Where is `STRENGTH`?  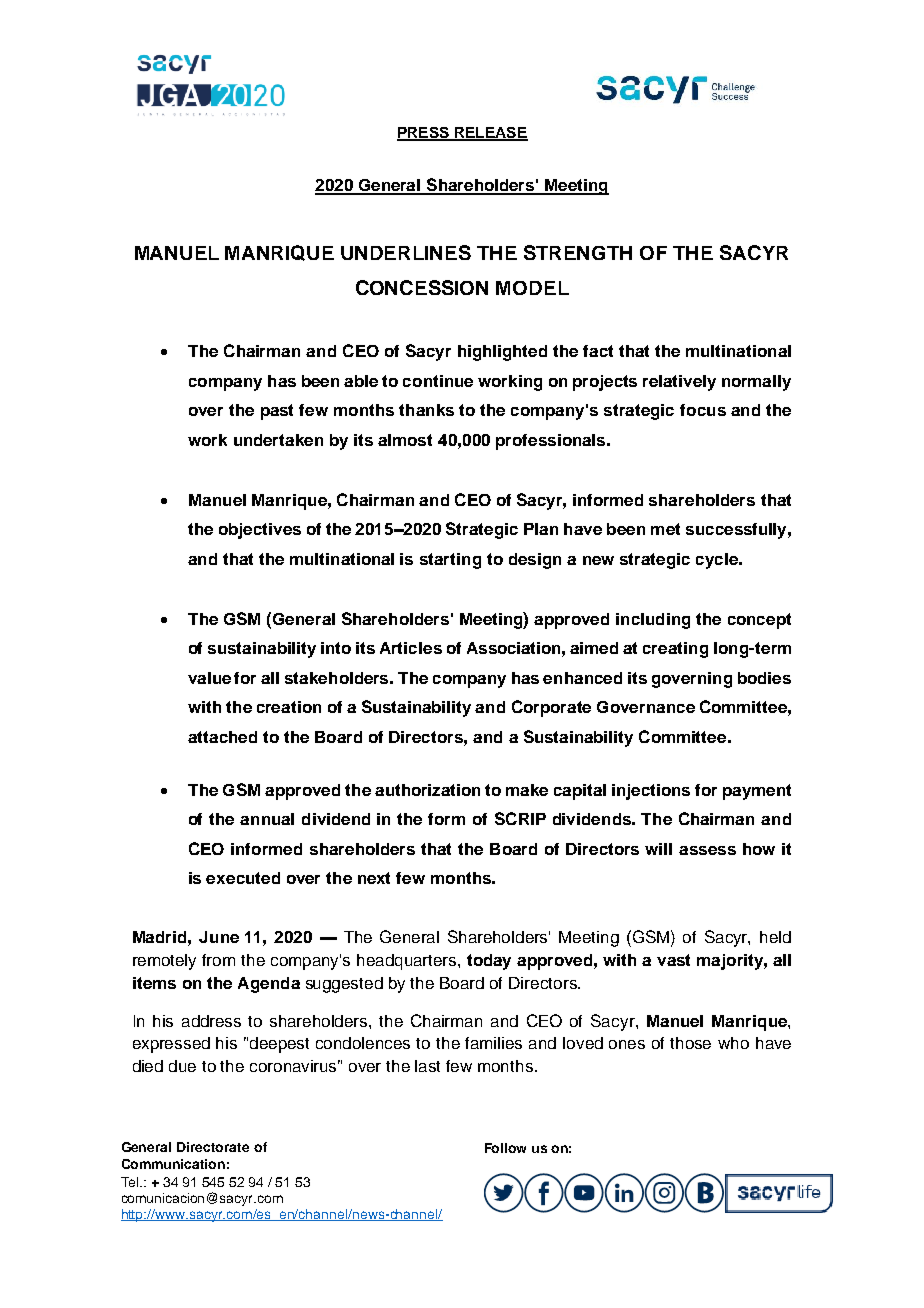 STRENGTH is located at coordinates (578, 252).
